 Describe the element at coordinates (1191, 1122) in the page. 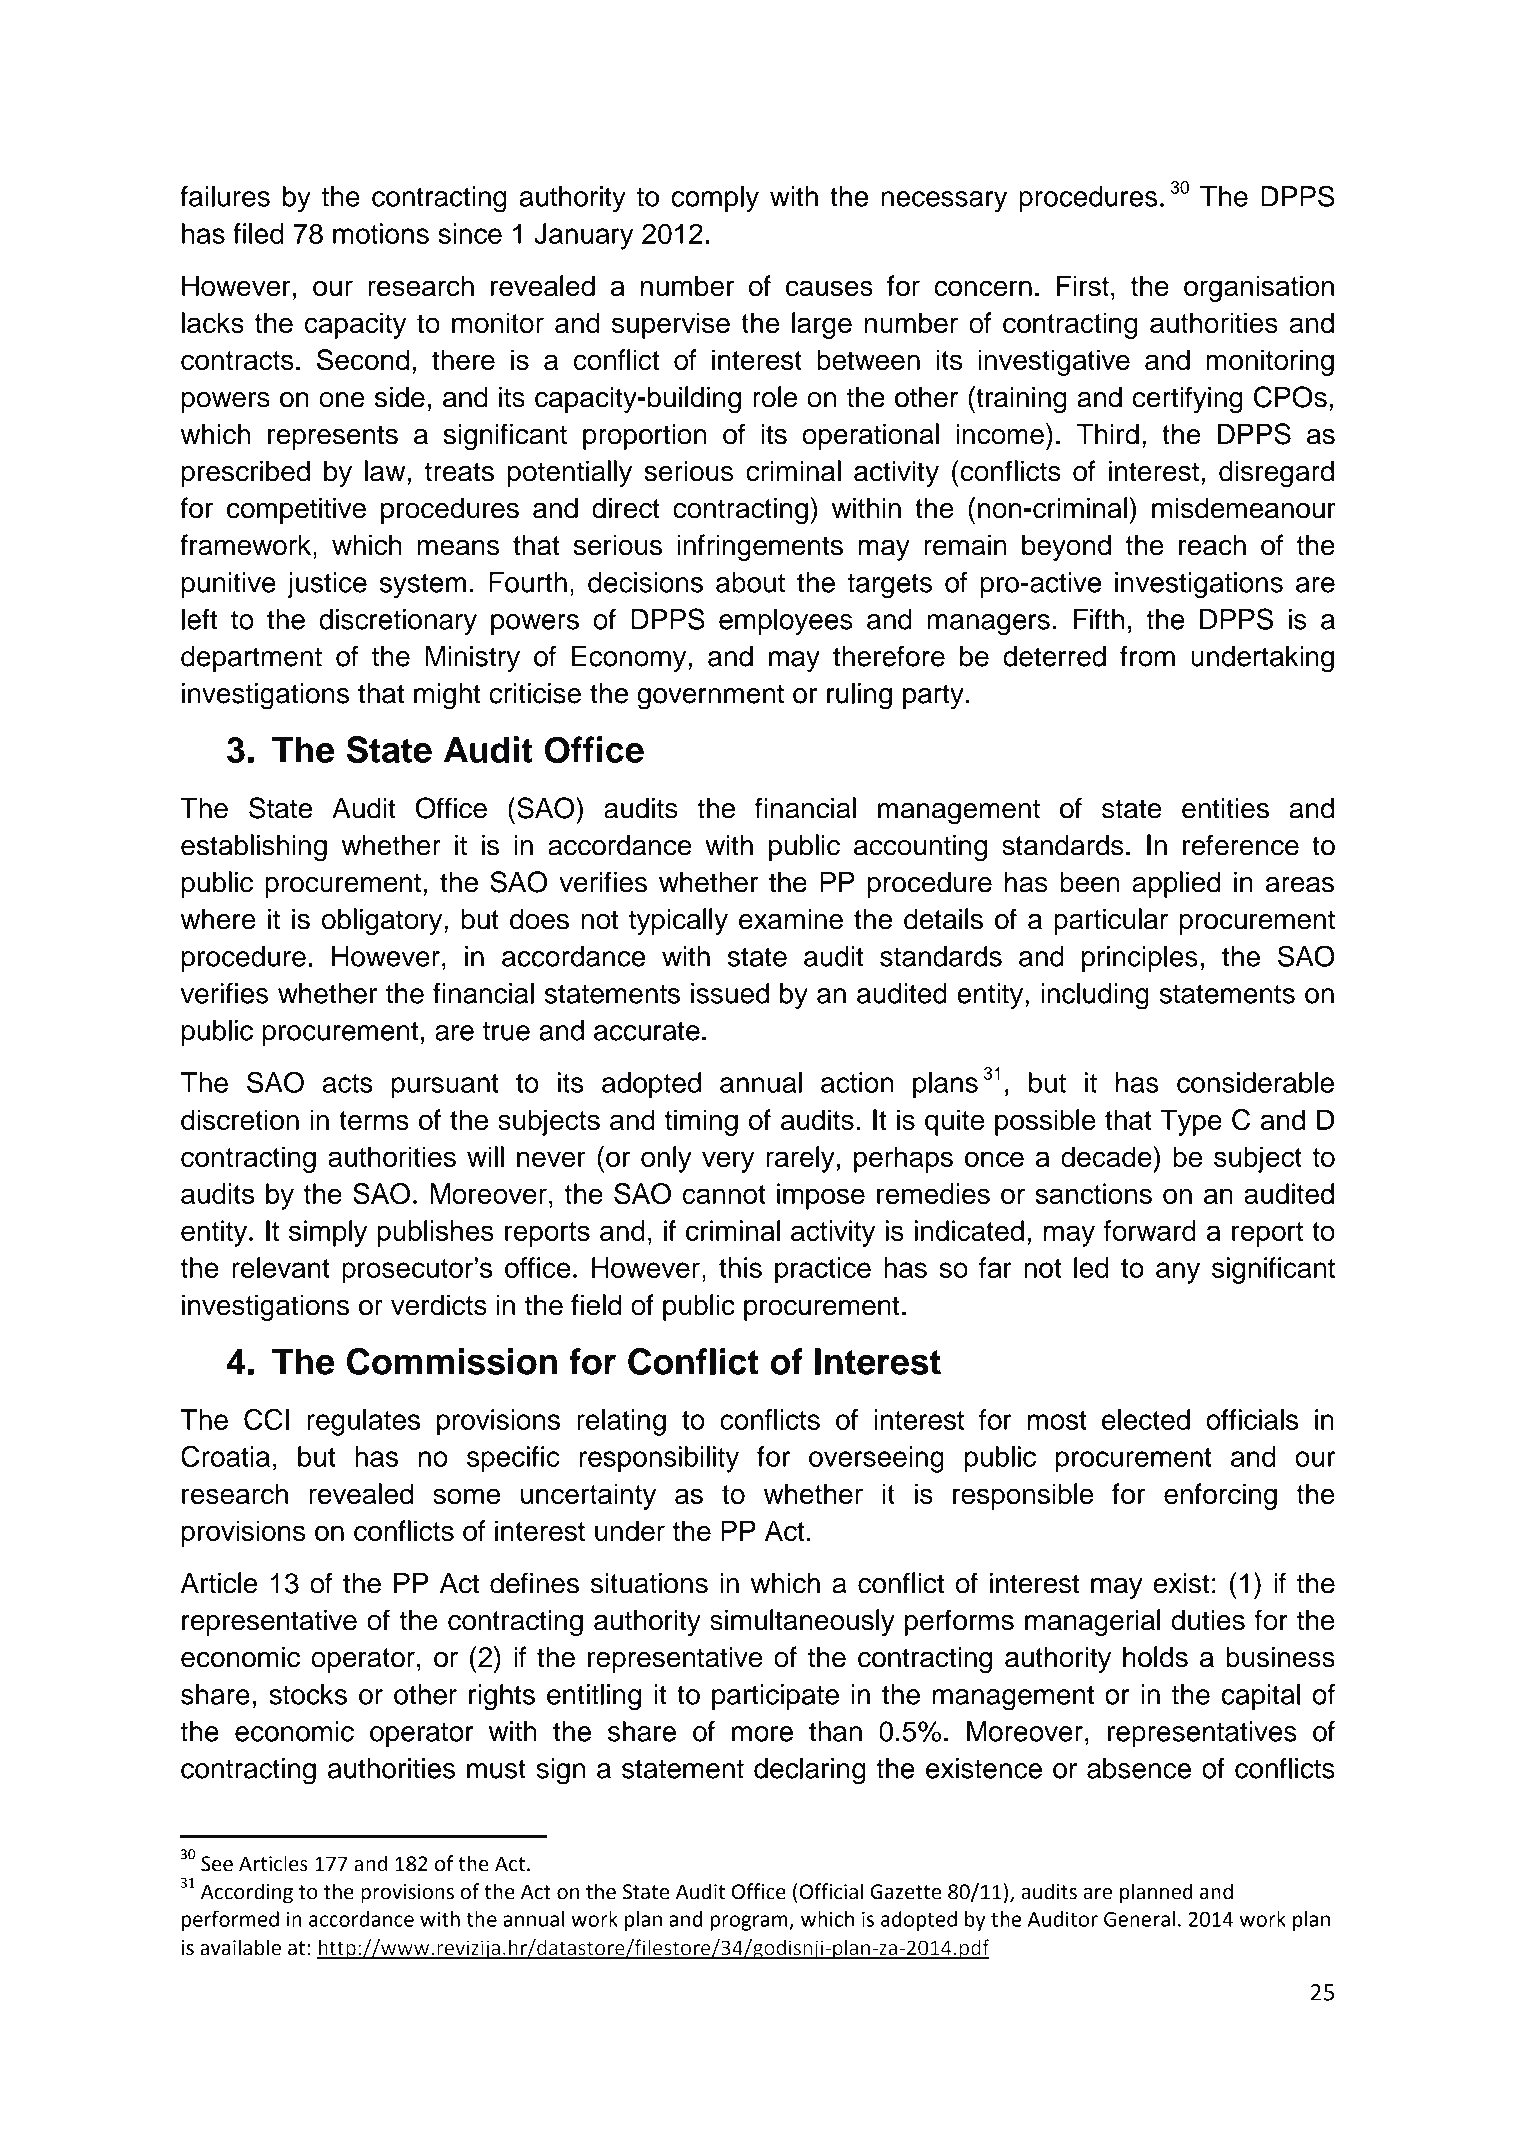

I see `Type` at that location.
